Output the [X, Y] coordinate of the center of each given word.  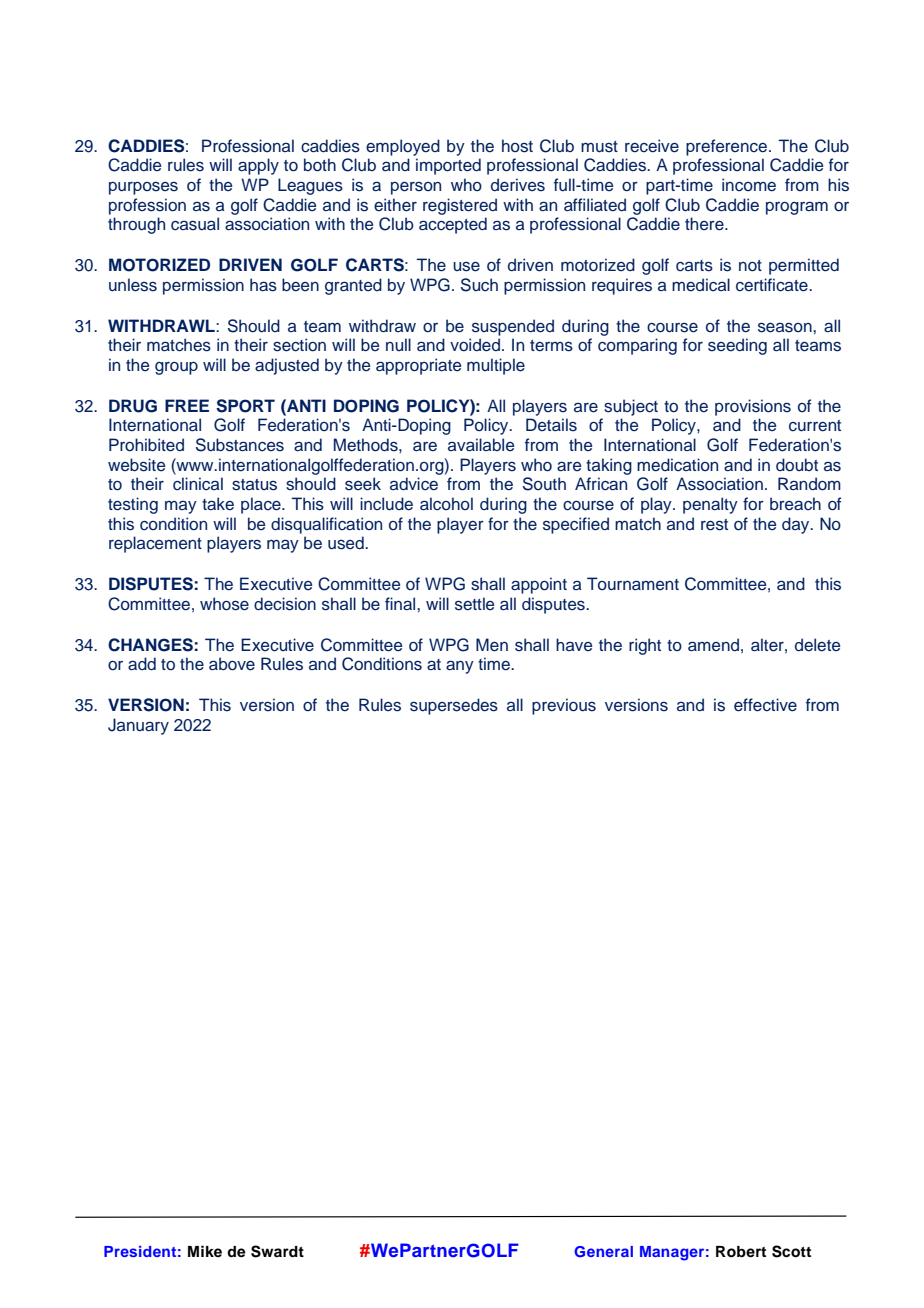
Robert [741, 1252]
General [603, 1251]
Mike [205, 1251]
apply [258, 166]
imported [448, 166]
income [749, 185]
